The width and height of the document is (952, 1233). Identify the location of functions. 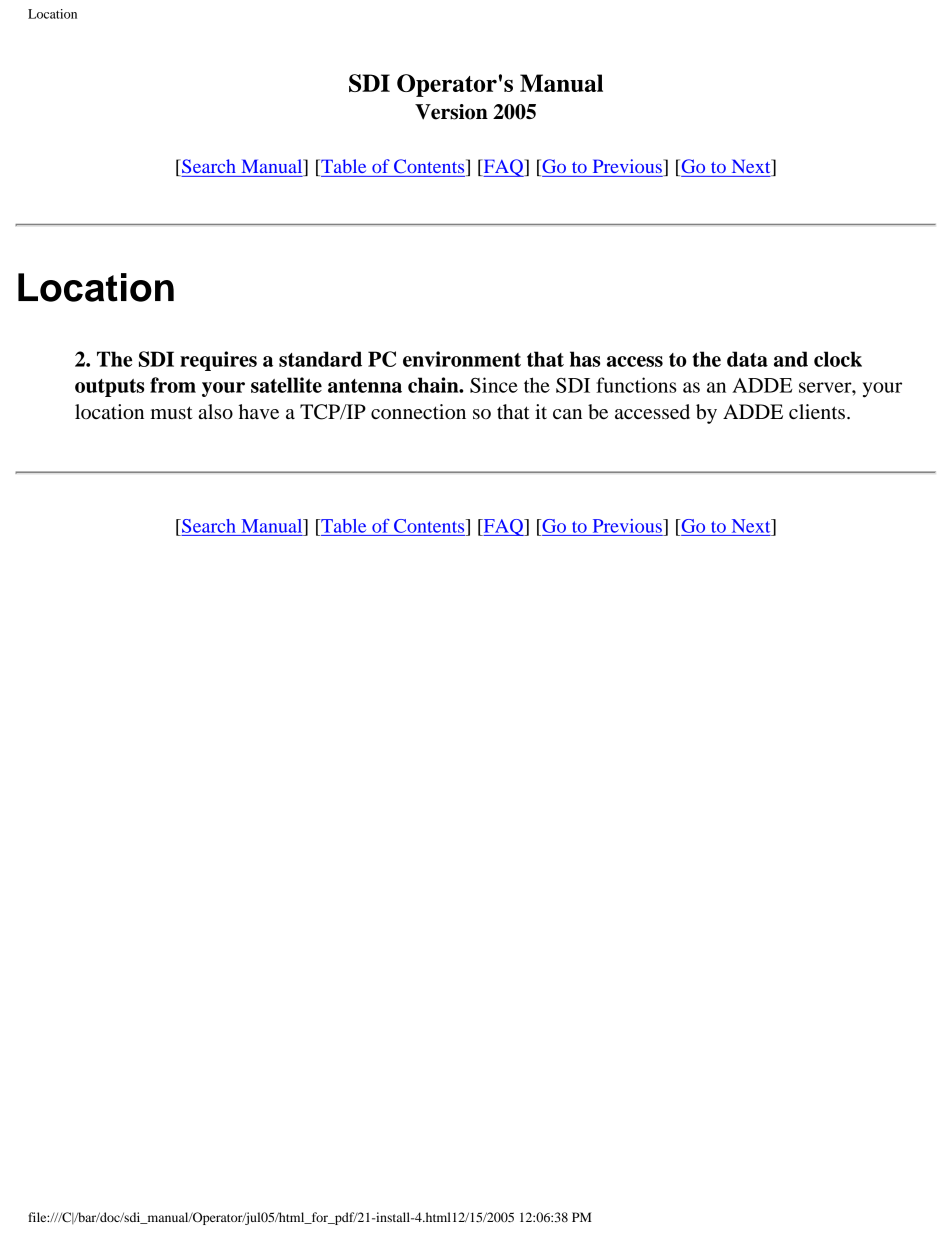
(636, 385).
